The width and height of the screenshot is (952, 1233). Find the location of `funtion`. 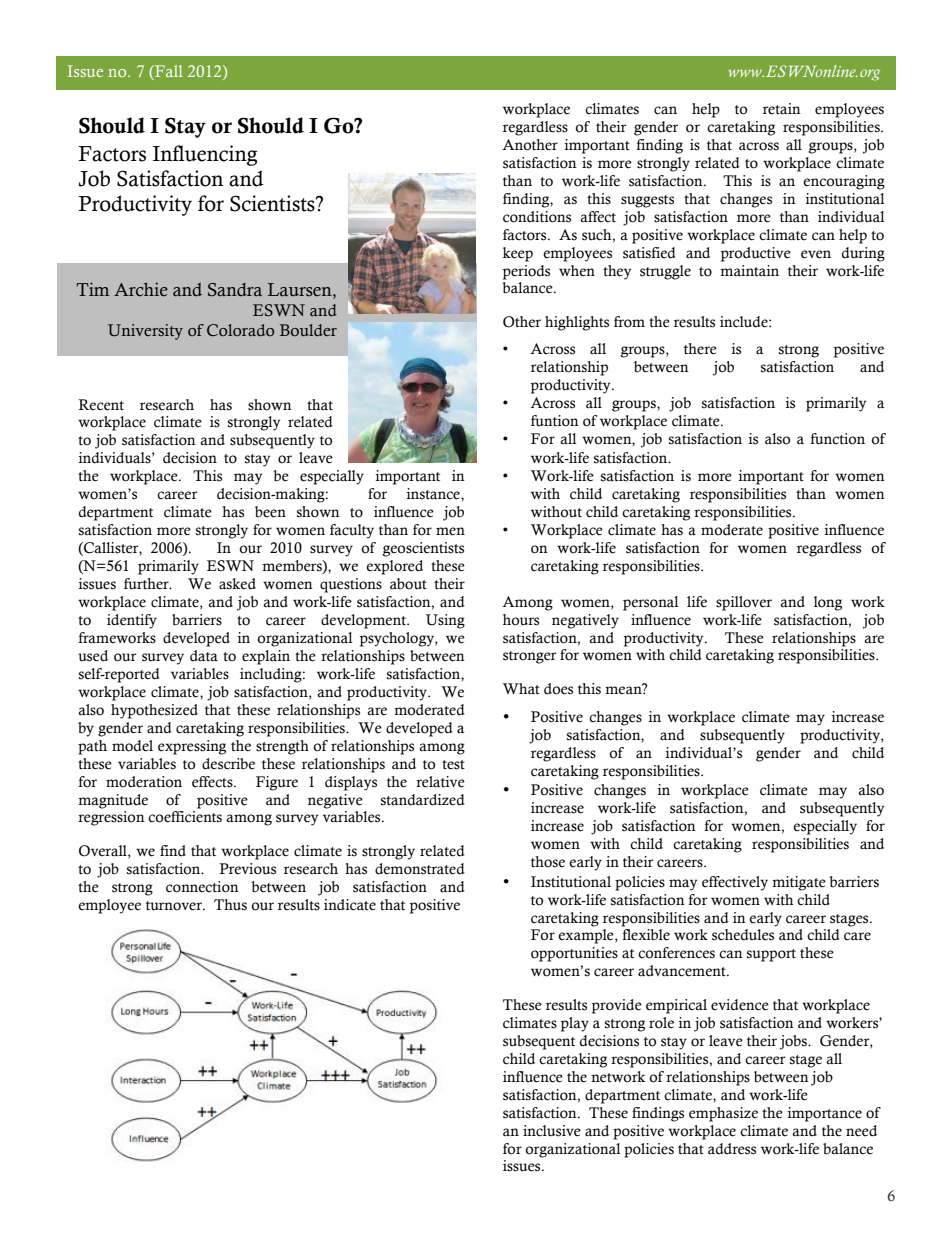

funtion is located at coordinates (555, 421).
